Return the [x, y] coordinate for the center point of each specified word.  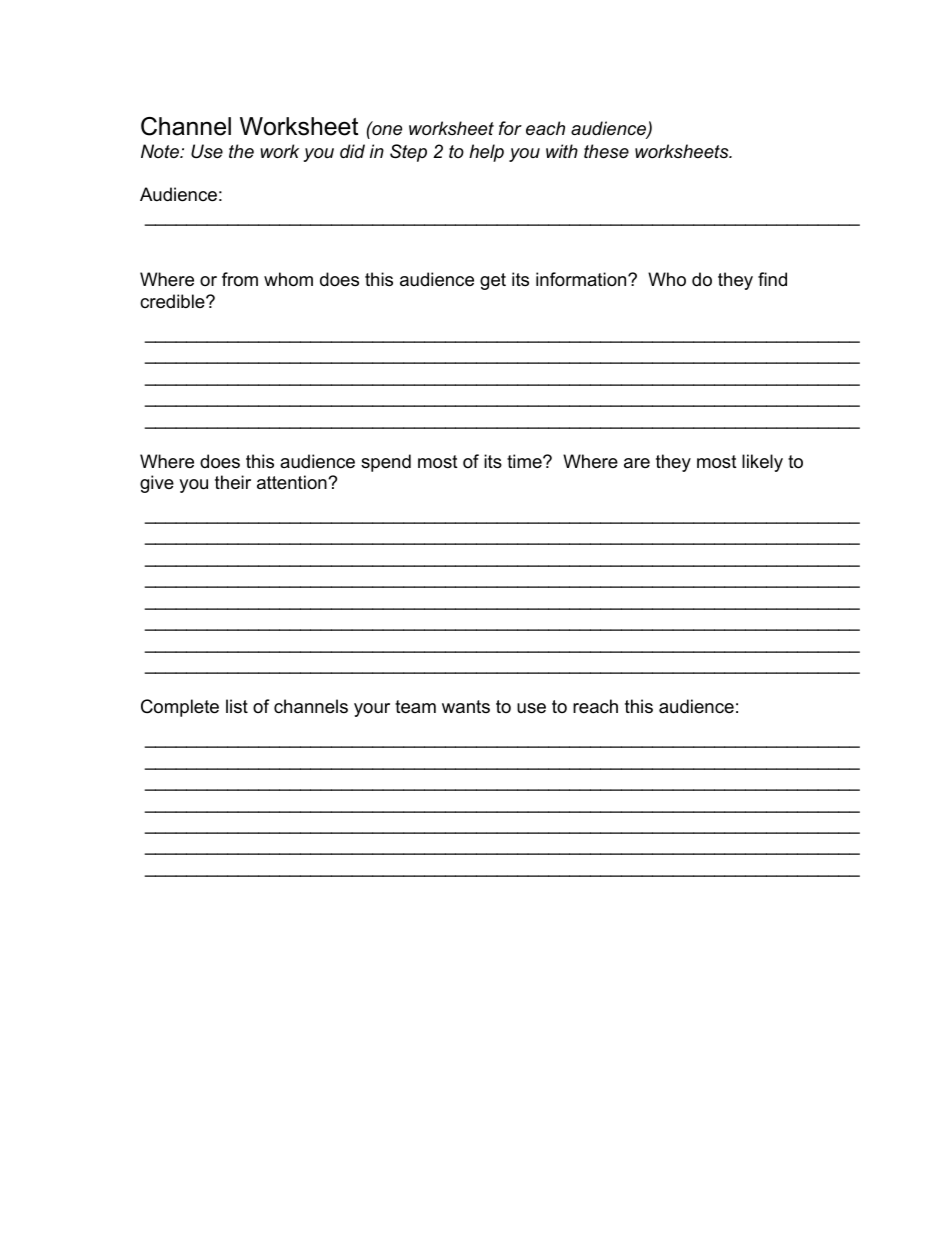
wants [466, 706]
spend [386, 463]
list [237, 706]
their [233, 482]
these [606, 151]
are [637, 463]
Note [161, 151]
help [486, 153]
